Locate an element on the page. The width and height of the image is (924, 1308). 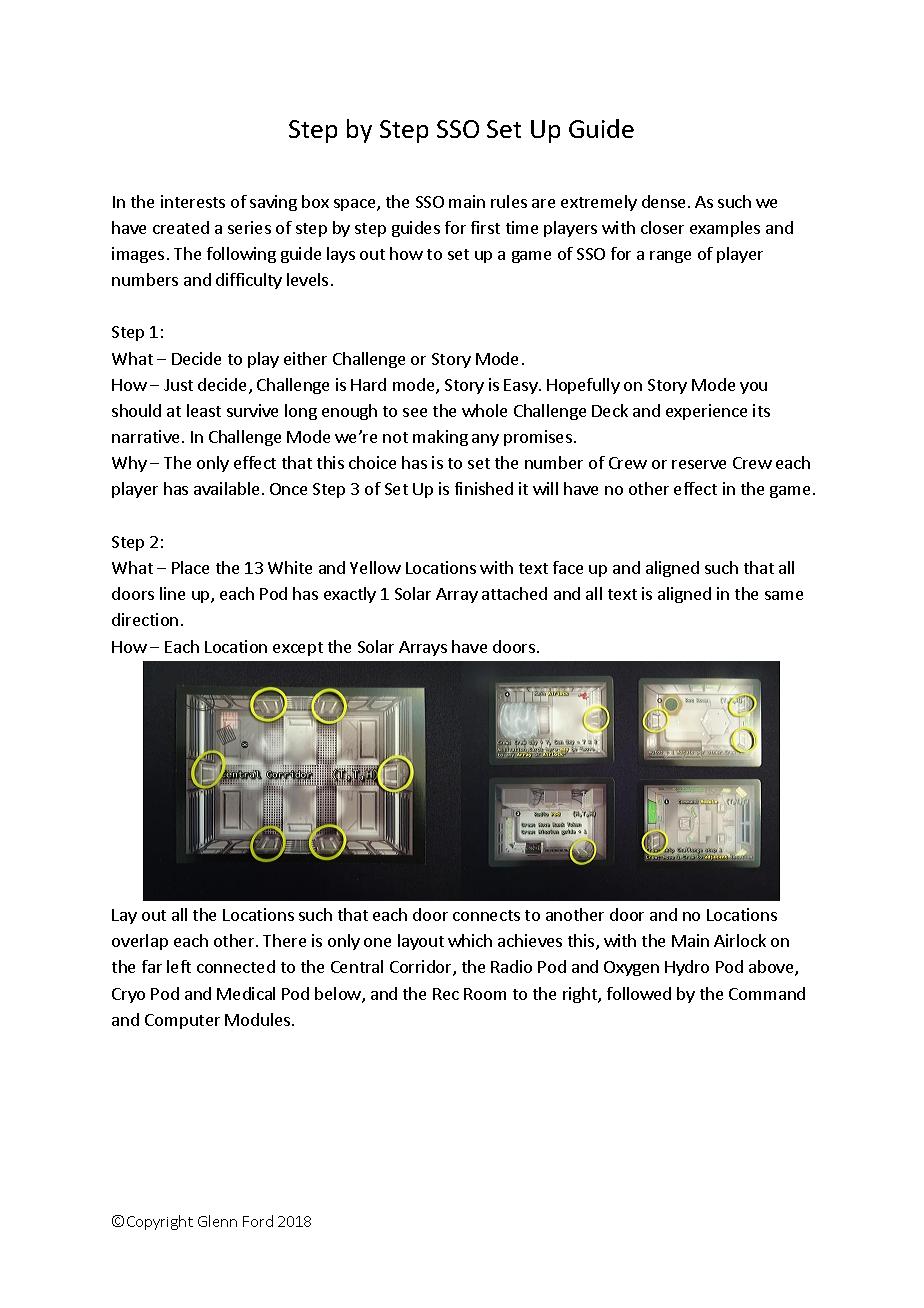
Hydro is located at coordinates (687, 968).
